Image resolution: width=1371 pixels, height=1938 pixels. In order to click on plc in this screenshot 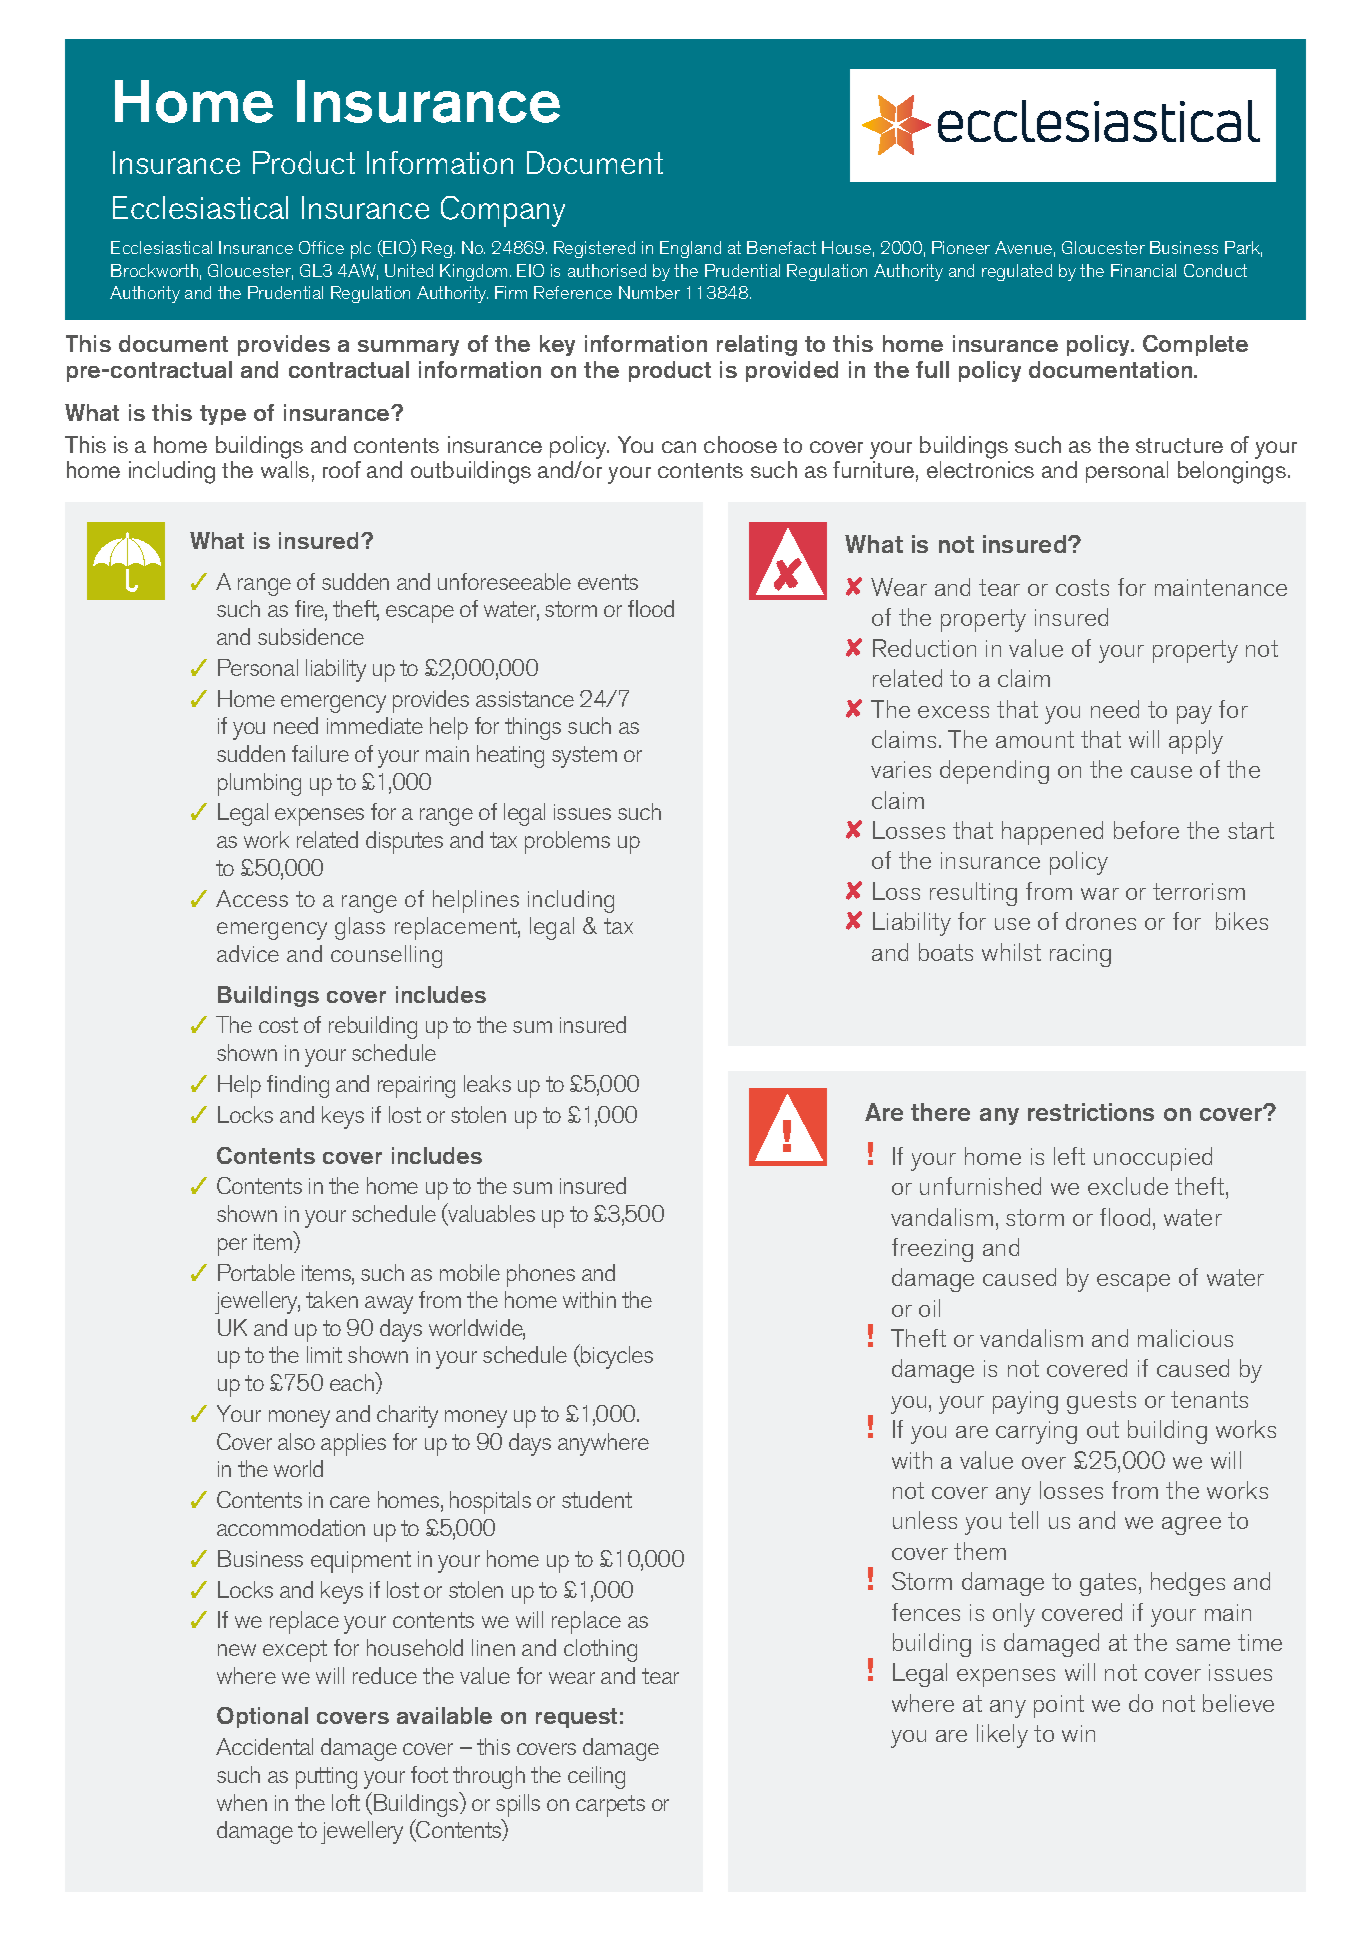, I will do `click(361, 250)`.
